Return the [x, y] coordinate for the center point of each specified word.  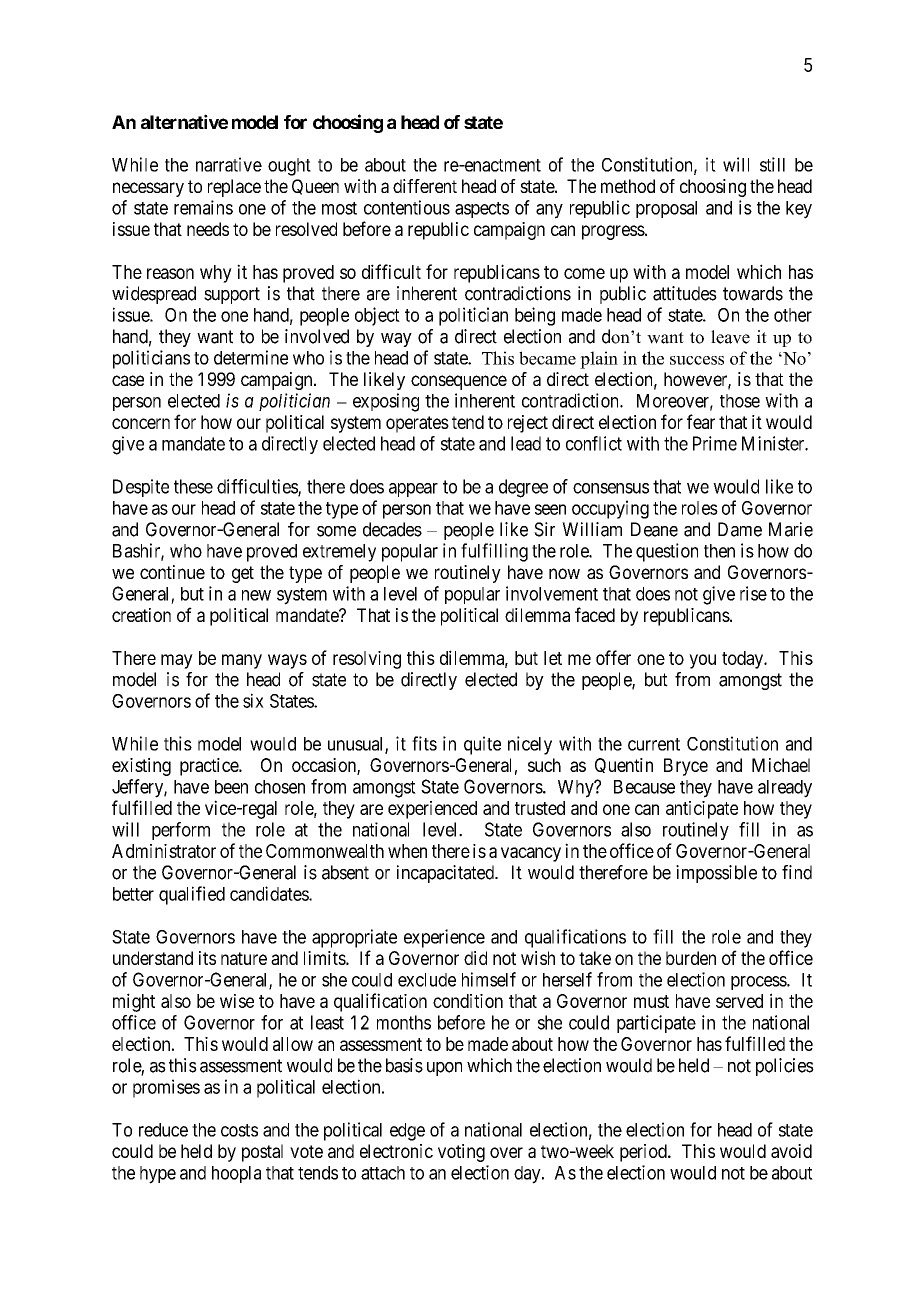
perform [181, 831]
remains [203, 207]
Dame [740, 529]
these [193, 486]
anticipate [702, 810]
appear [413, 490]
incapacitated [446, 874]
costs [239, 1130]
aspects [482, 210]
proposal [666, 209]
